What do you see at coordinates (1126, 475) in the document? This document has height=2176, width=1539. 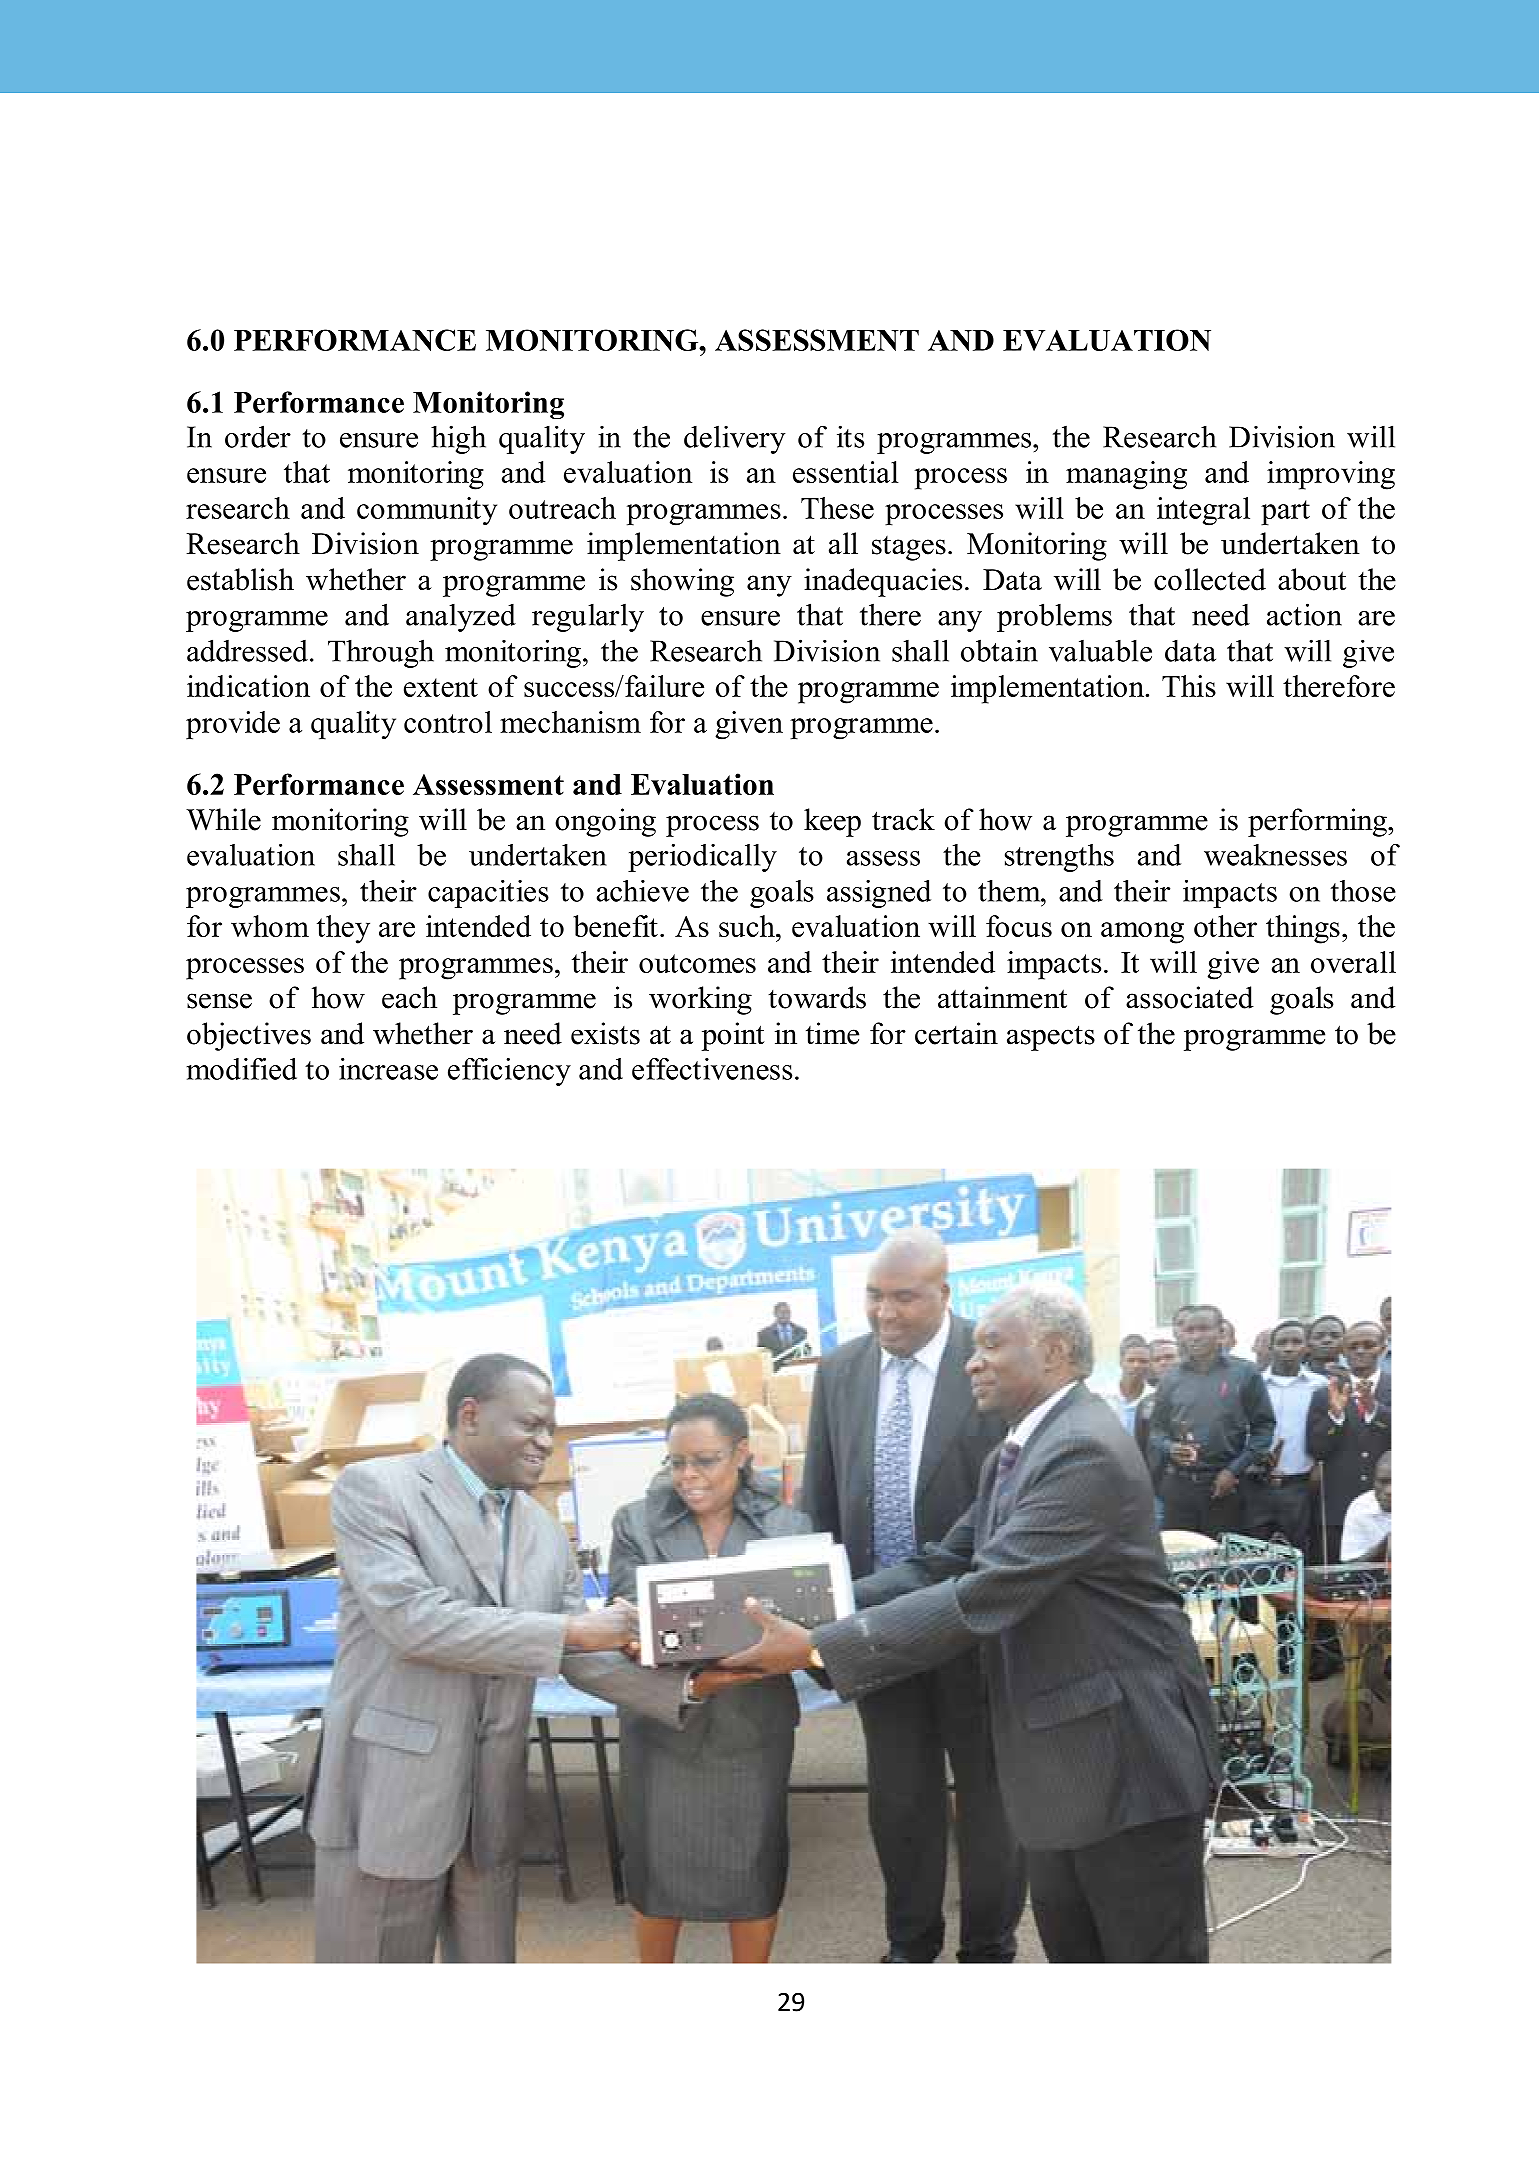 I see `managing` at bounding box center [1126, 475].
